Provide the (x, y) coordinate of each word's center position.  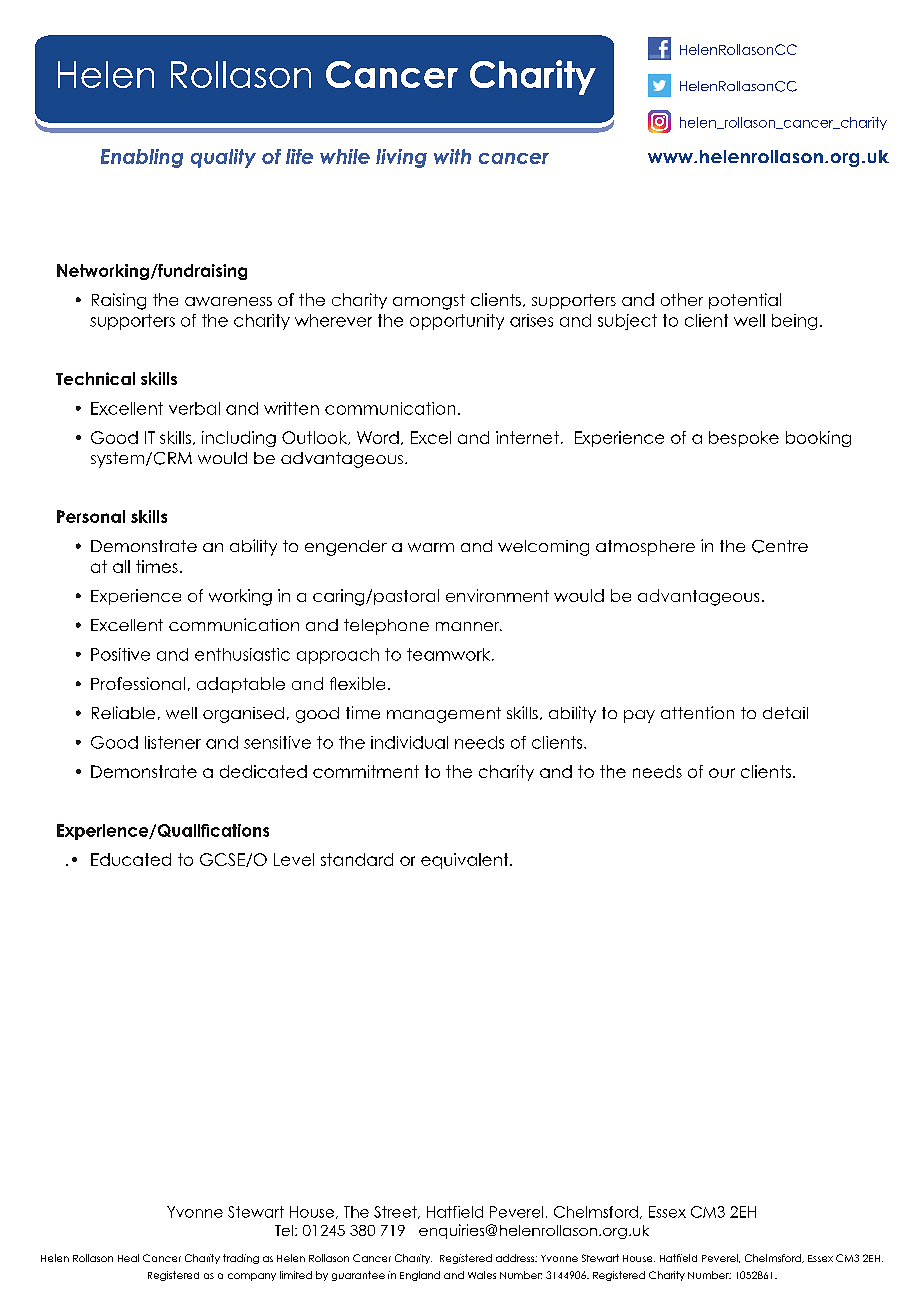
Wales (482, 1275)
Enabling (142, 158)
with (452, 156)
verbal (194, 408)
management (444, 715)
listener (173, 742)
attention (697, 712)
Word (378, 437)
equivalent (466, 861)
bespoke (744, 439)
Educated (131, 859)
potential (745, 301)
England (420, 1276)
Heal (128, 1258)
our (722, 773)
